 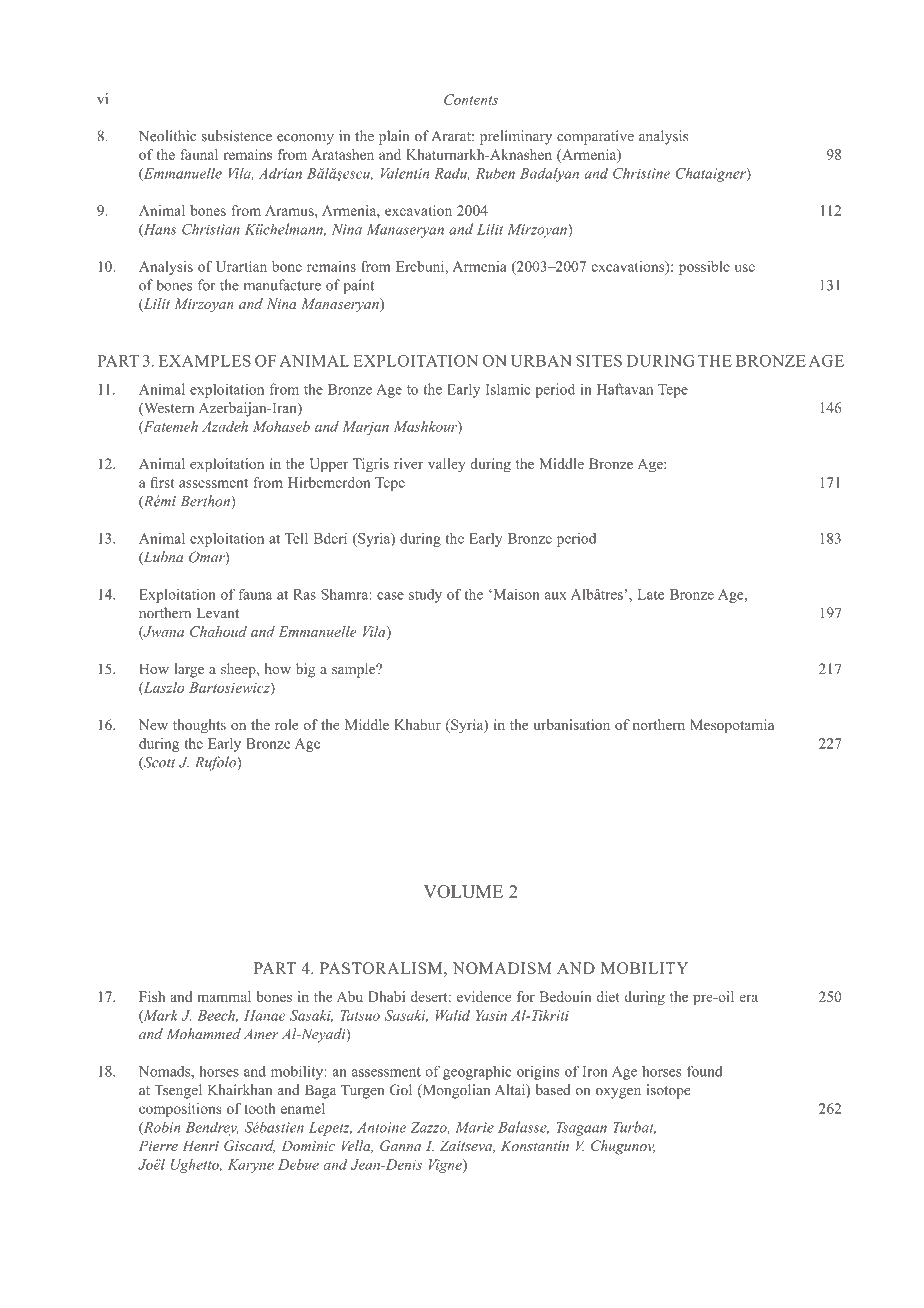 What do you see at coordinates (463, 891) in the screenshot?
I see `VOLUME` at bounding box center [463, 891].
